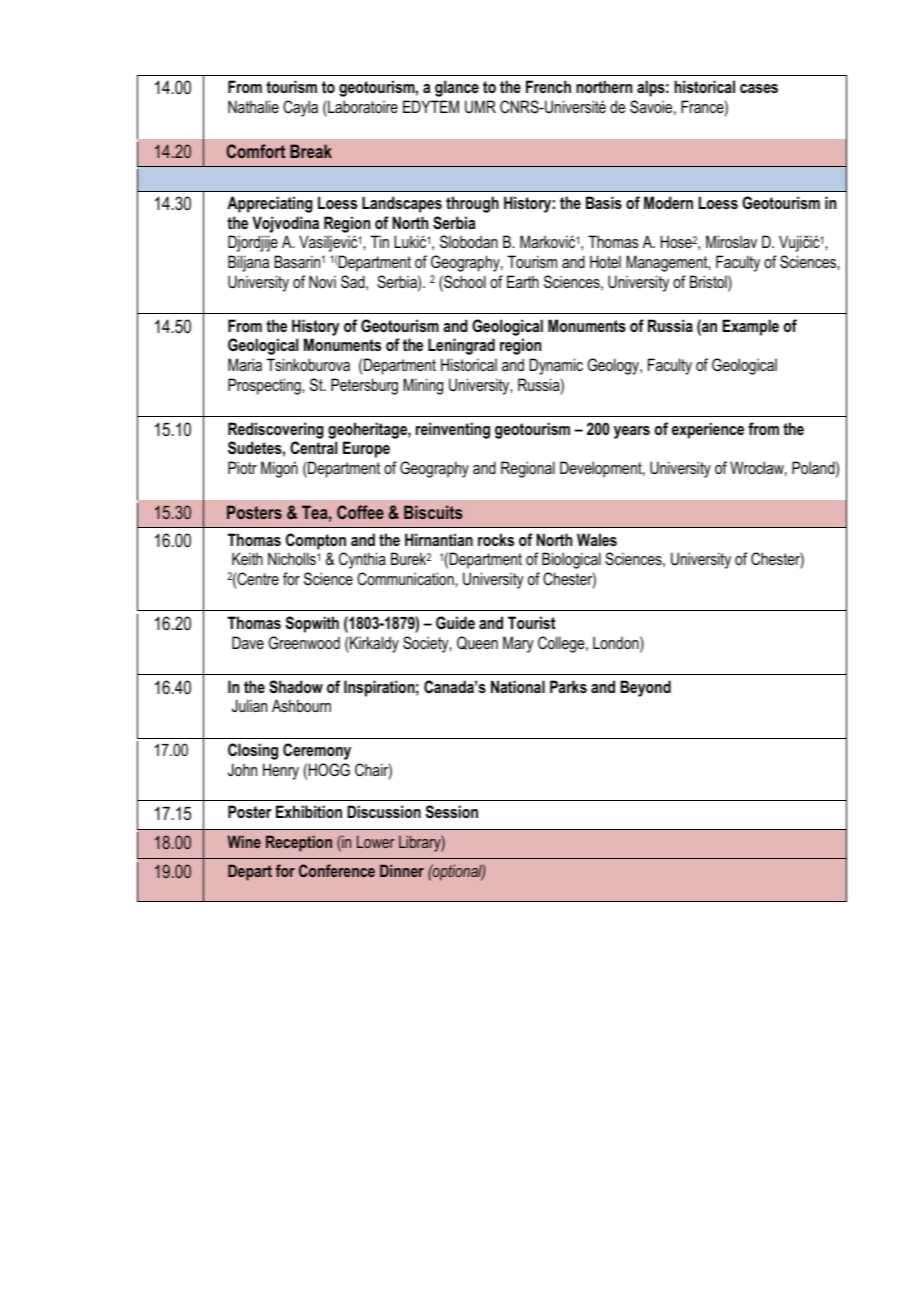  I want to click on Session, so click(452, 811).
